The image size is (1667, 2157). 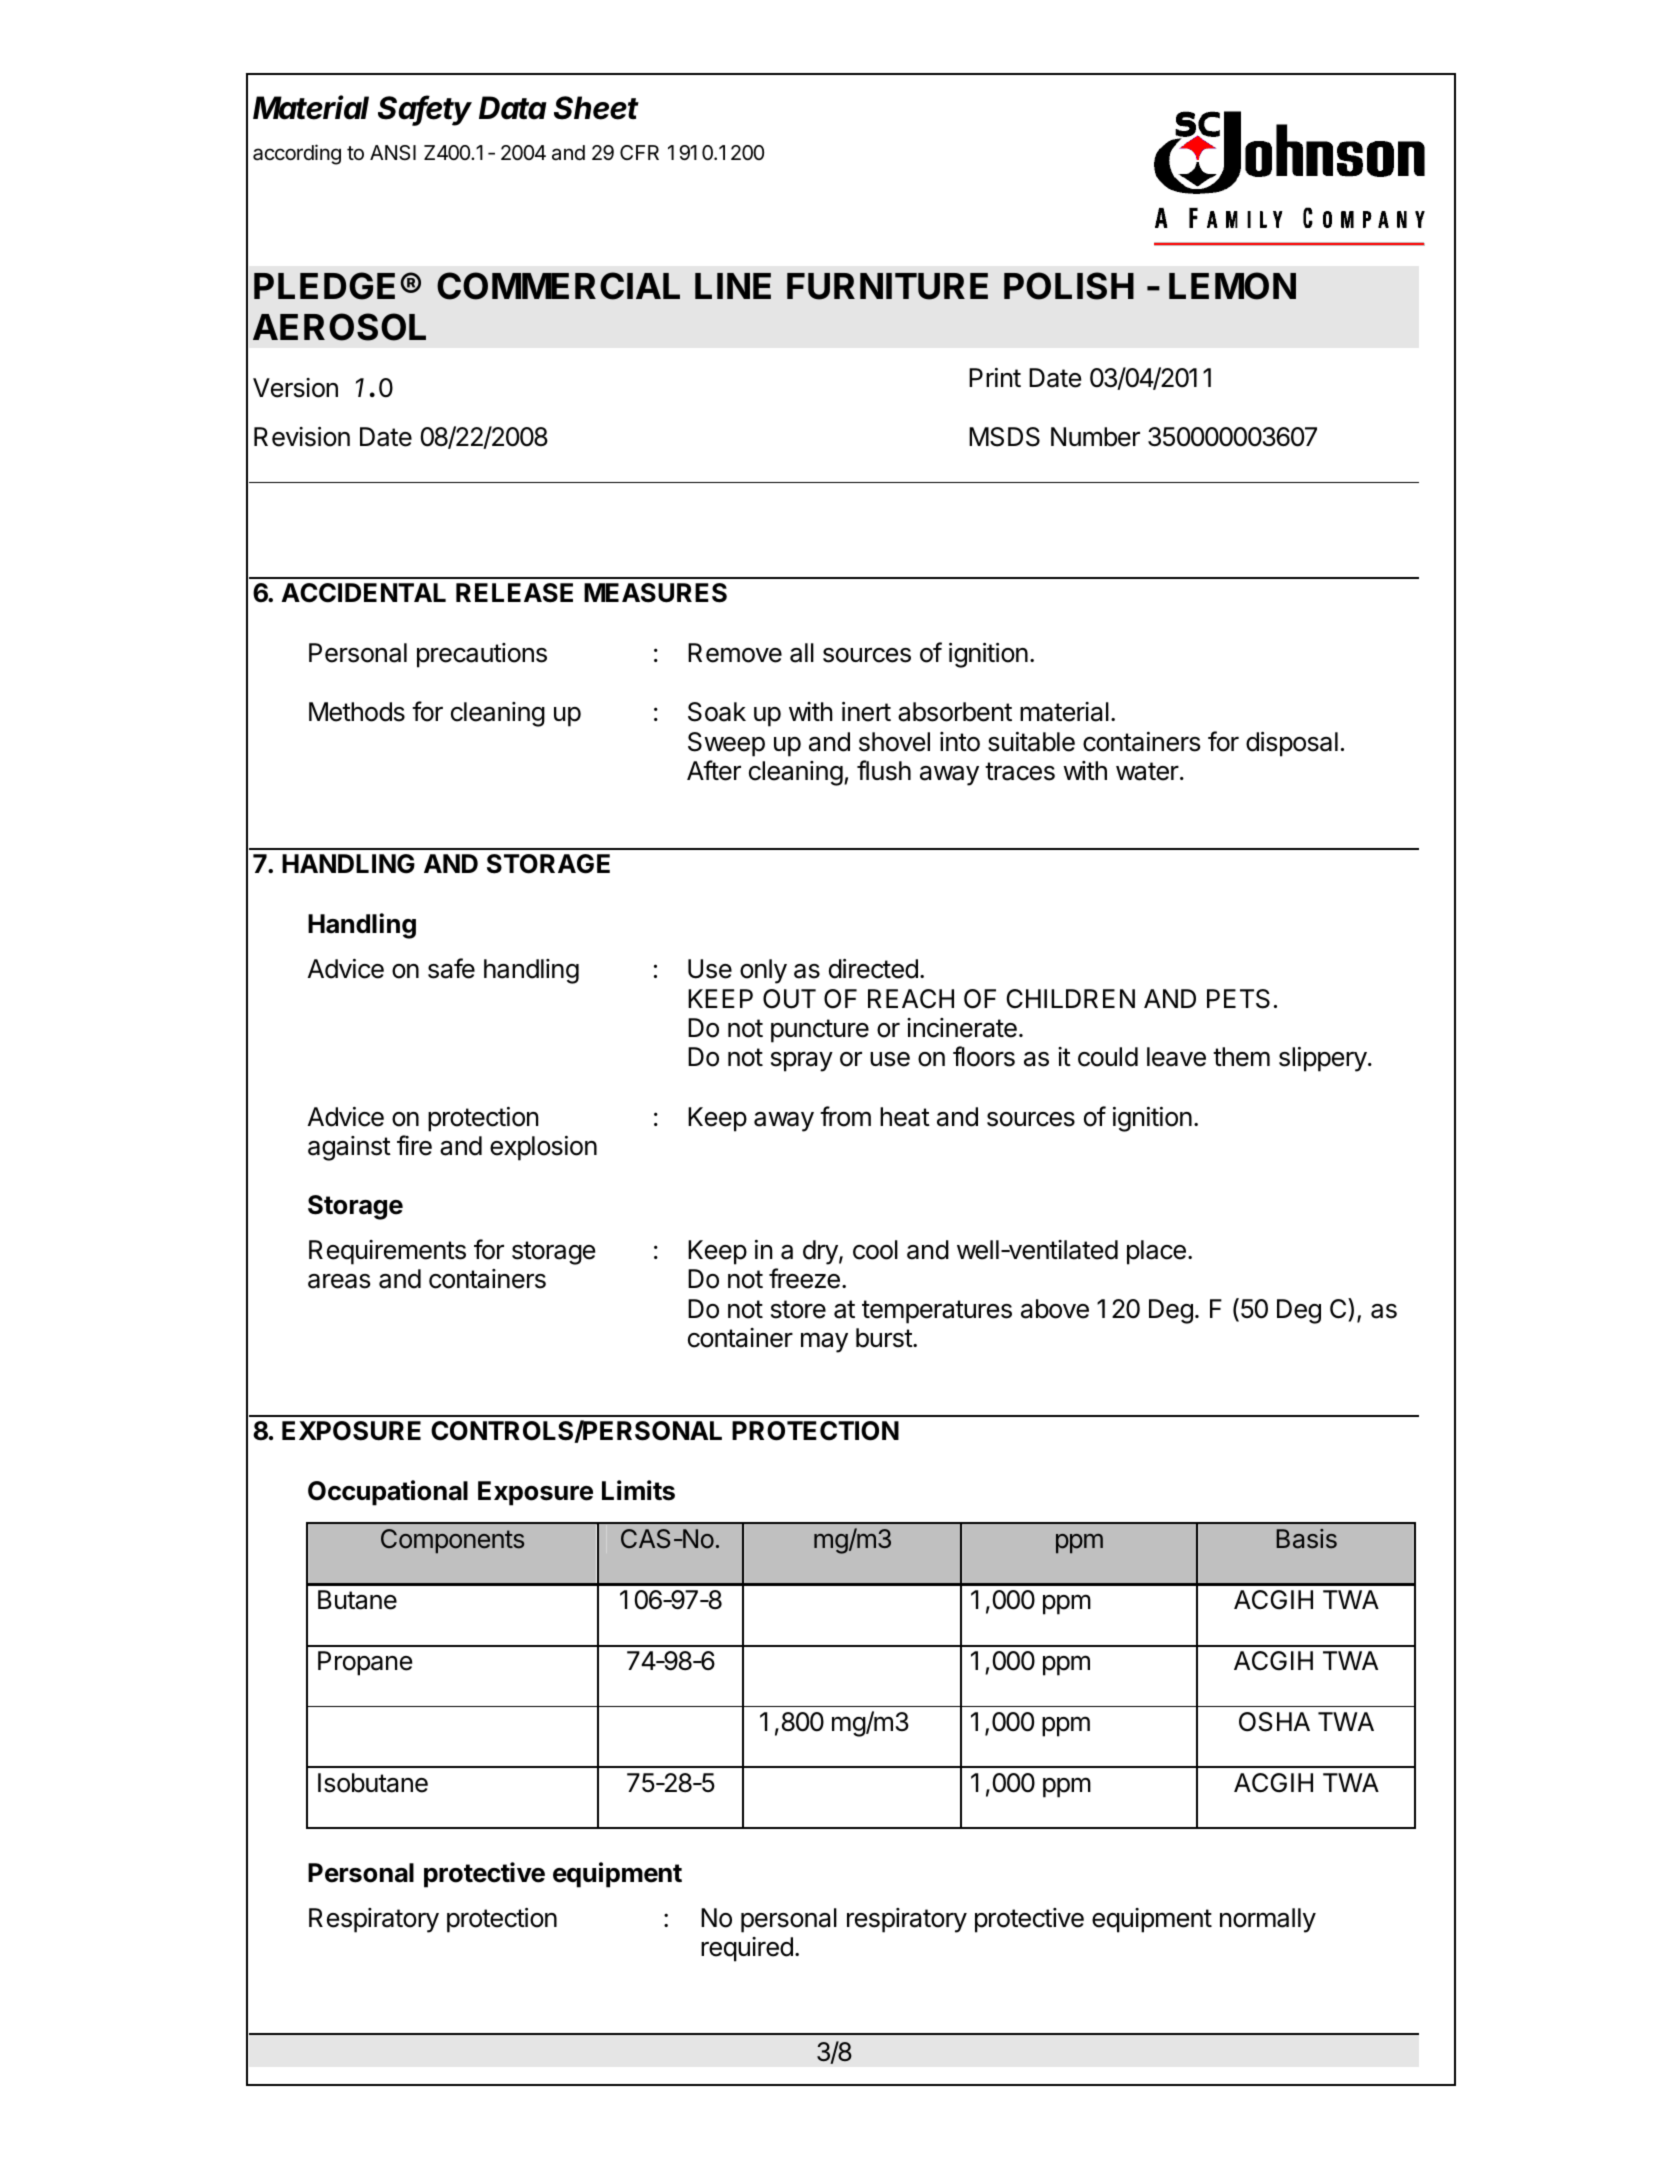 What do you see at coordinates (747, 1949) in the image?
I see `required` at bounding box center [747, 1949].
